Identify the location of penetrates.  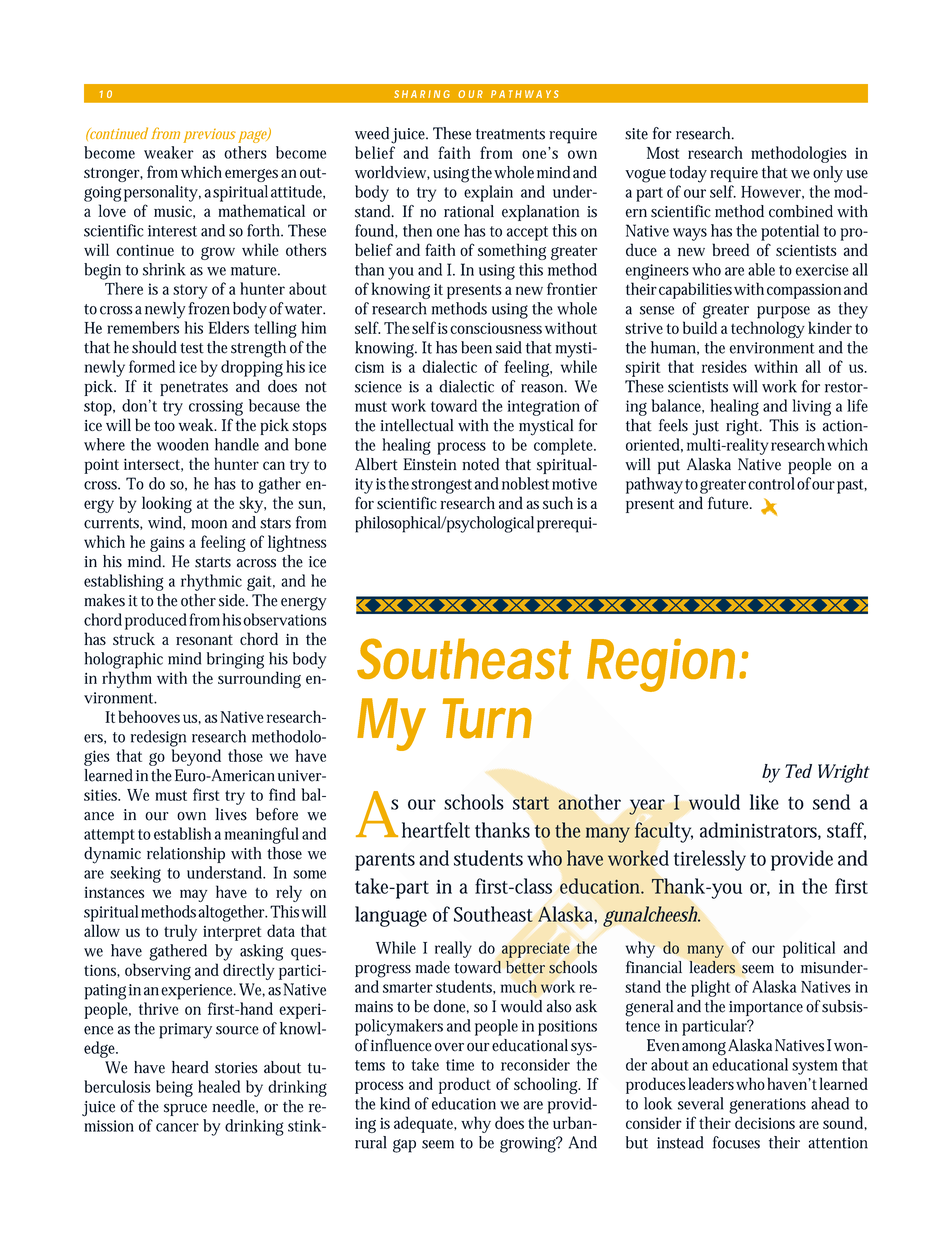
(194, 389).
